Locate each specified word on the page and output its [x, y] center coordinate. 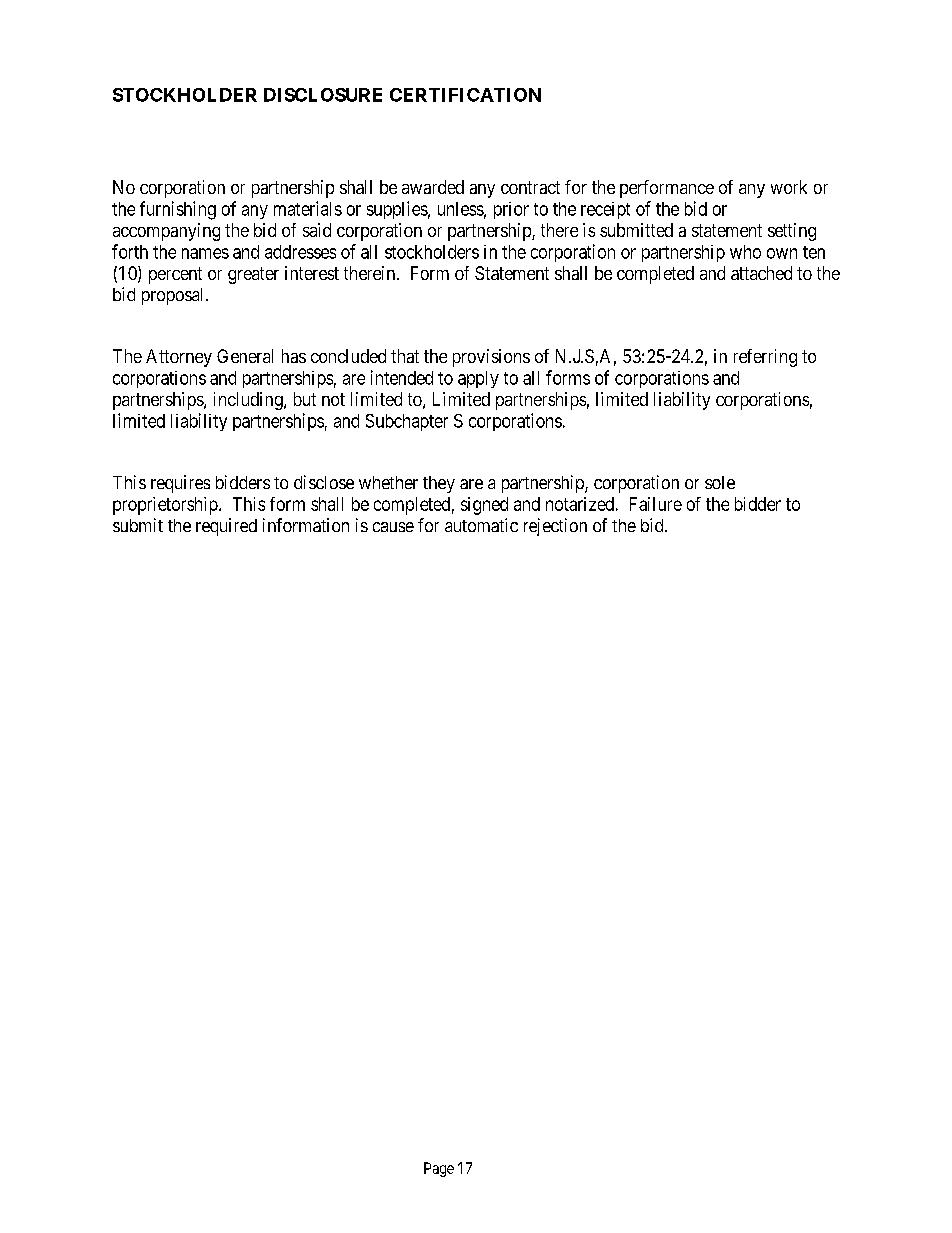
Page [439, 1169]
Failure [656, 504]
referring [765, 358]
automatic [481, 525]
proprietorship [166, 506]
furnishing [178, 210]
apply [478, 379]
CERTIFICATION [465, 95]
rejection [555, 527]
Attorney [179, 358]
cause [393, 527]
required [226, 527]
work [789, 187]
